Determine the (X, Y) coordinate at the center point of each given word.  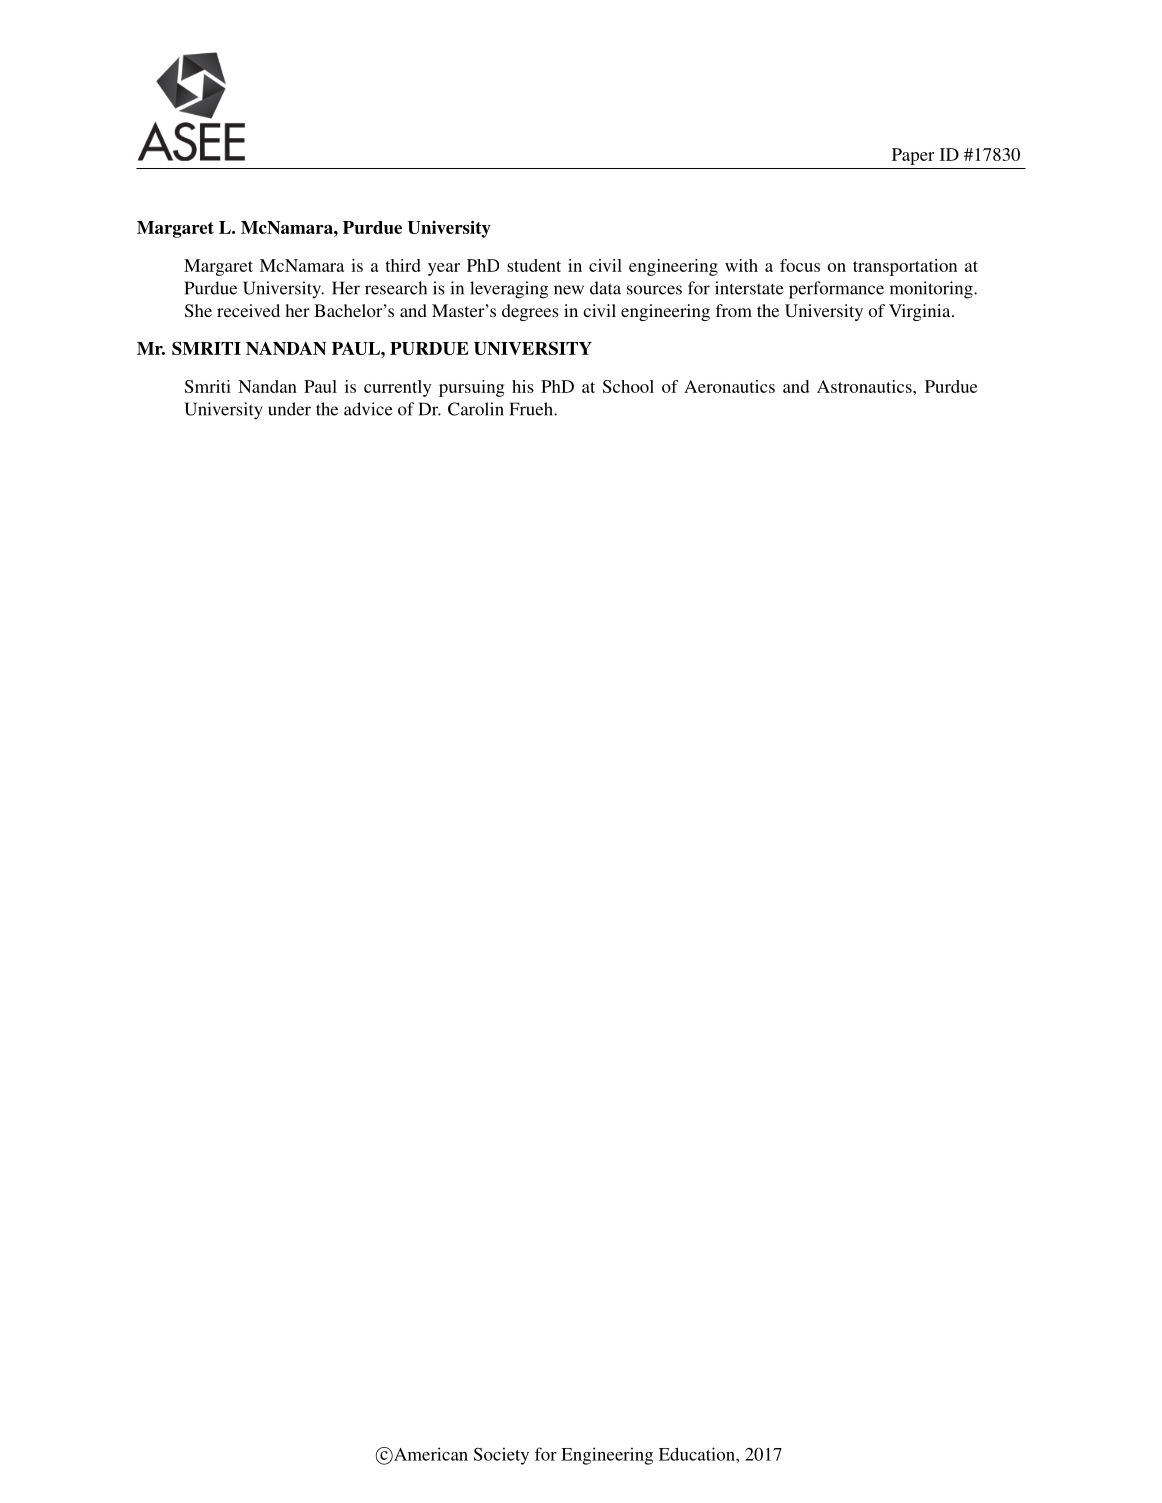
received (248, 310)
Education (698, 1454)
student (534, 265)
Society (501, 1456)
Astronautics (865, 386)
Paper (913, 156)
